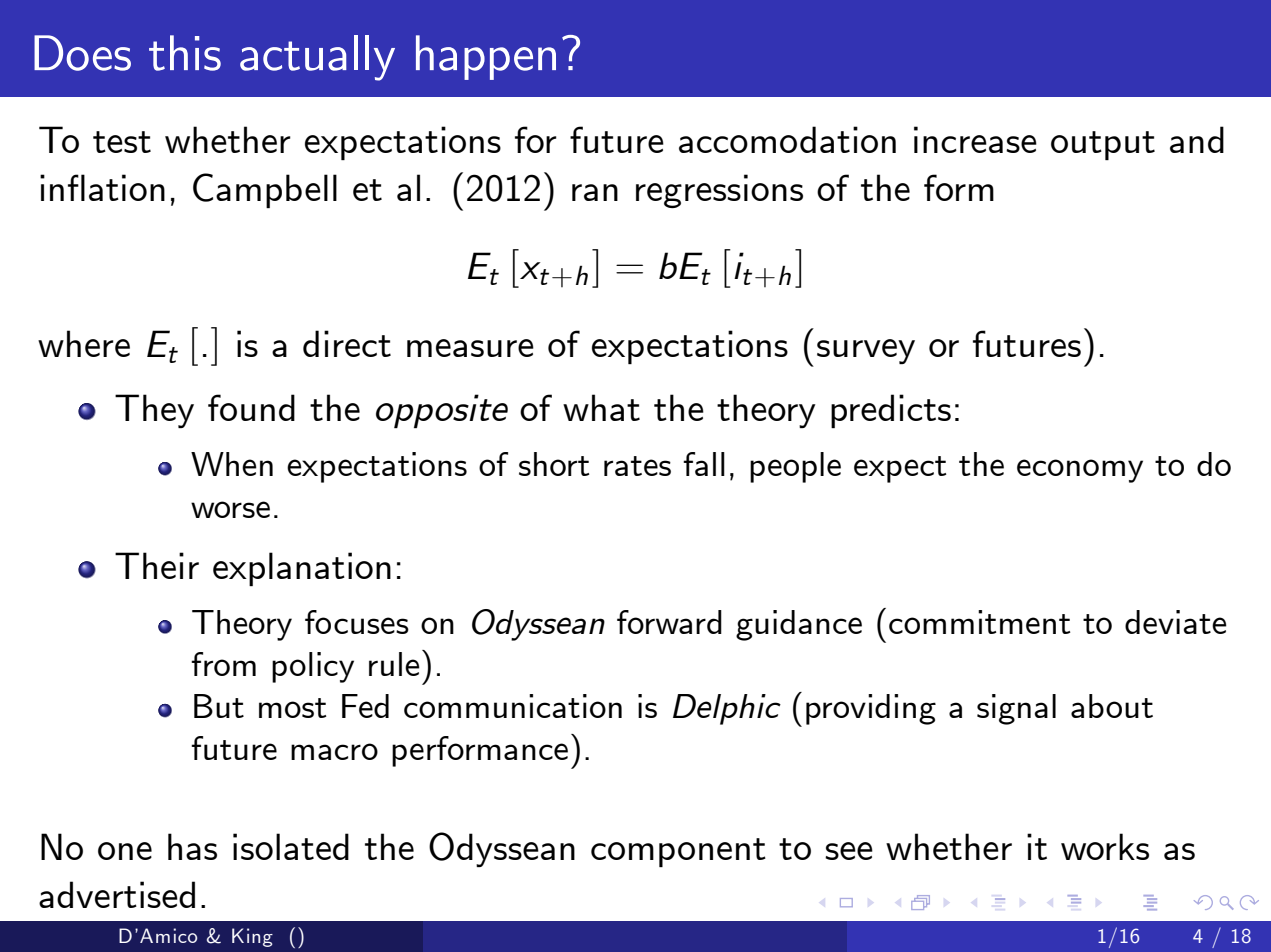  I want to click on found, so click(251, 407).
